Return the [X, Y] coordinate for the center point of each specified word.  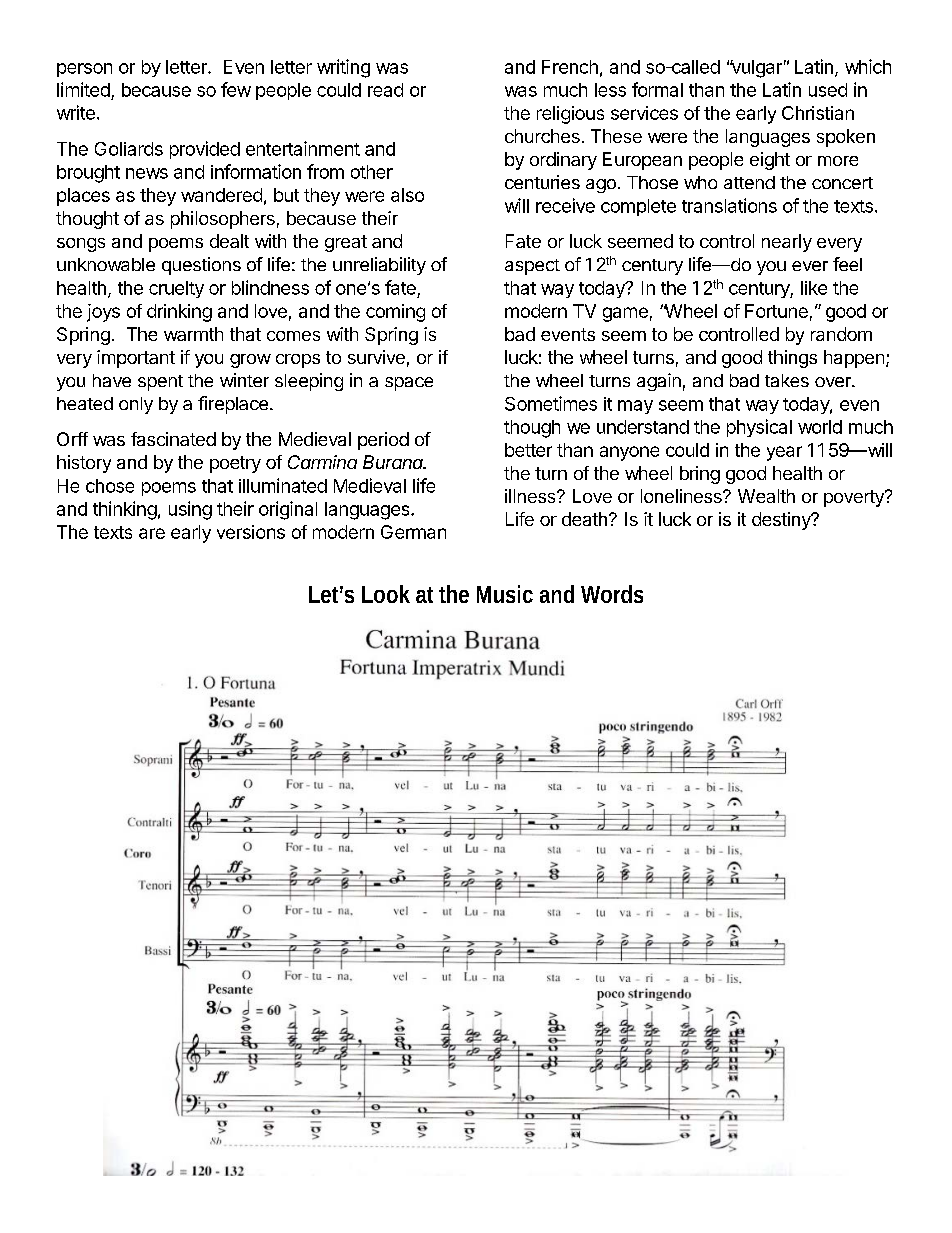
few [236, 89]
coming [395, 313]
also [407, 195]
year [784, 453]
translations [729, 205]
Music [505, 594]
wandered [221, 195]
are [152, 533]
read [385, 90]
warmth [193, 334]
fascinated [173, 439]
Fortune [776, 311]
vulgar [756, 69]
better [528, 450]
